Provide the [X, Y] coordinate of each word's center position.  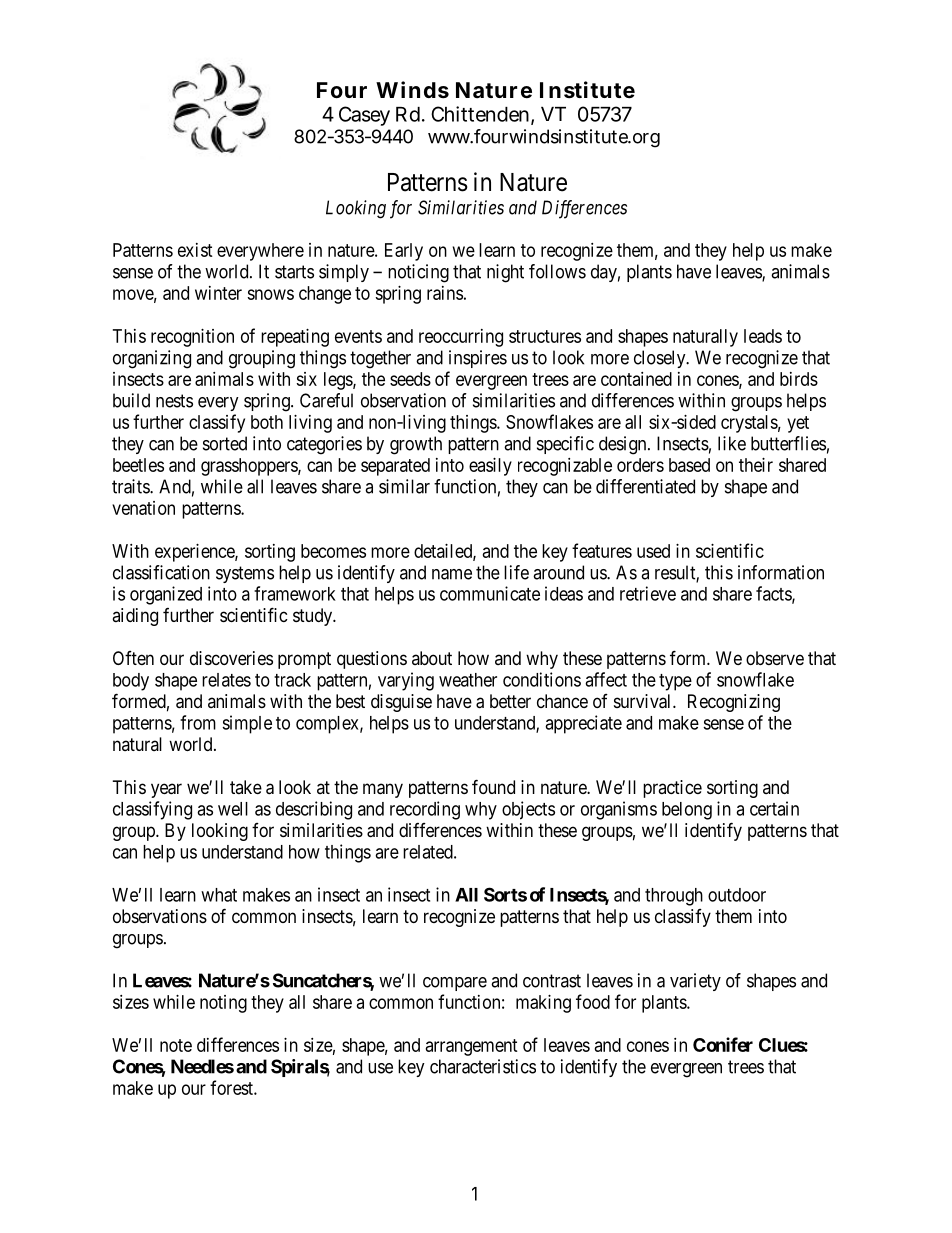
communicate [490, 593]
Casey [364, 116]
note [176, 1045]
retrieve [648, 593]
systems [245, 574]
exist [195, 250]
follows [557, 271]
